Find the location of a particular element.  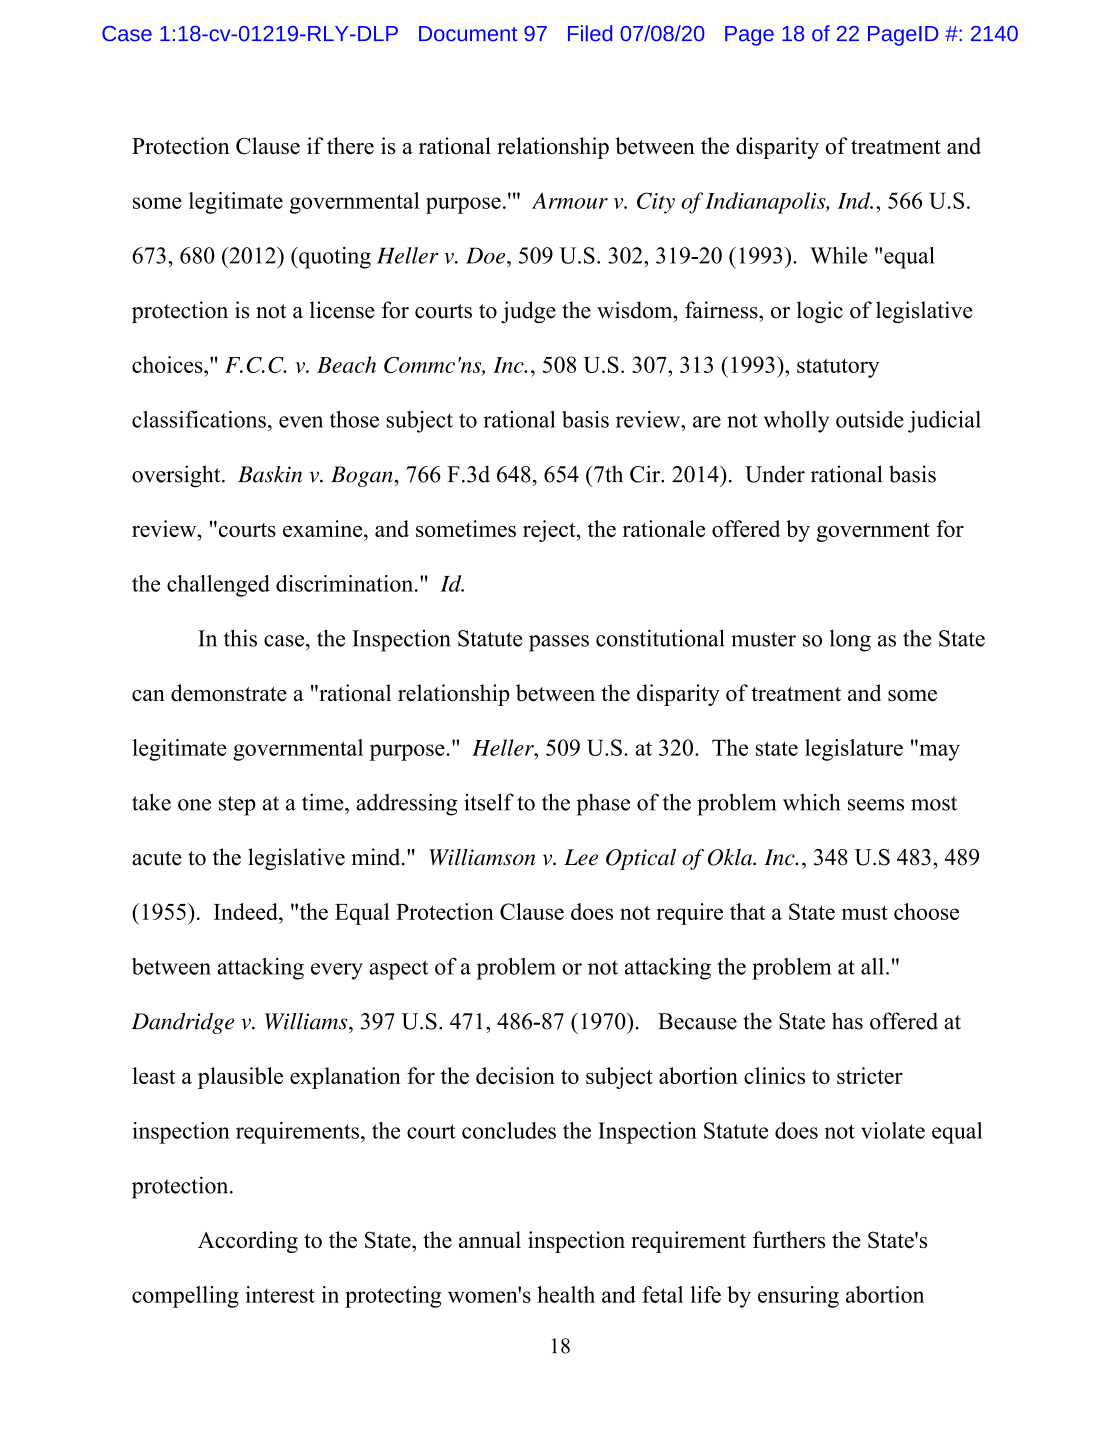

Indeed is located at coordinates (247, 911).
